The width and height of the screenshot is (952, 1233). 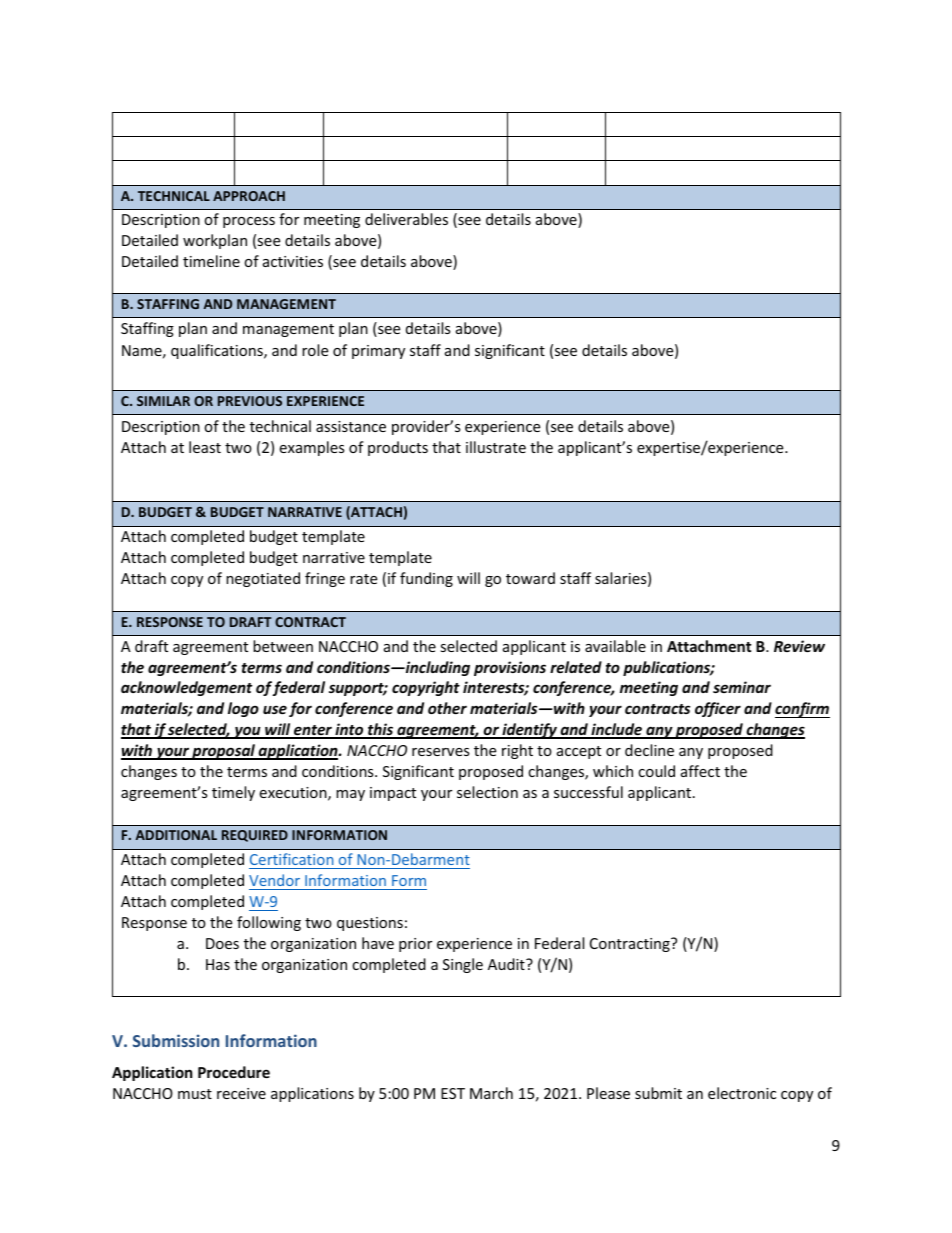 I want to click on Review, so click(x=799, y=646).
